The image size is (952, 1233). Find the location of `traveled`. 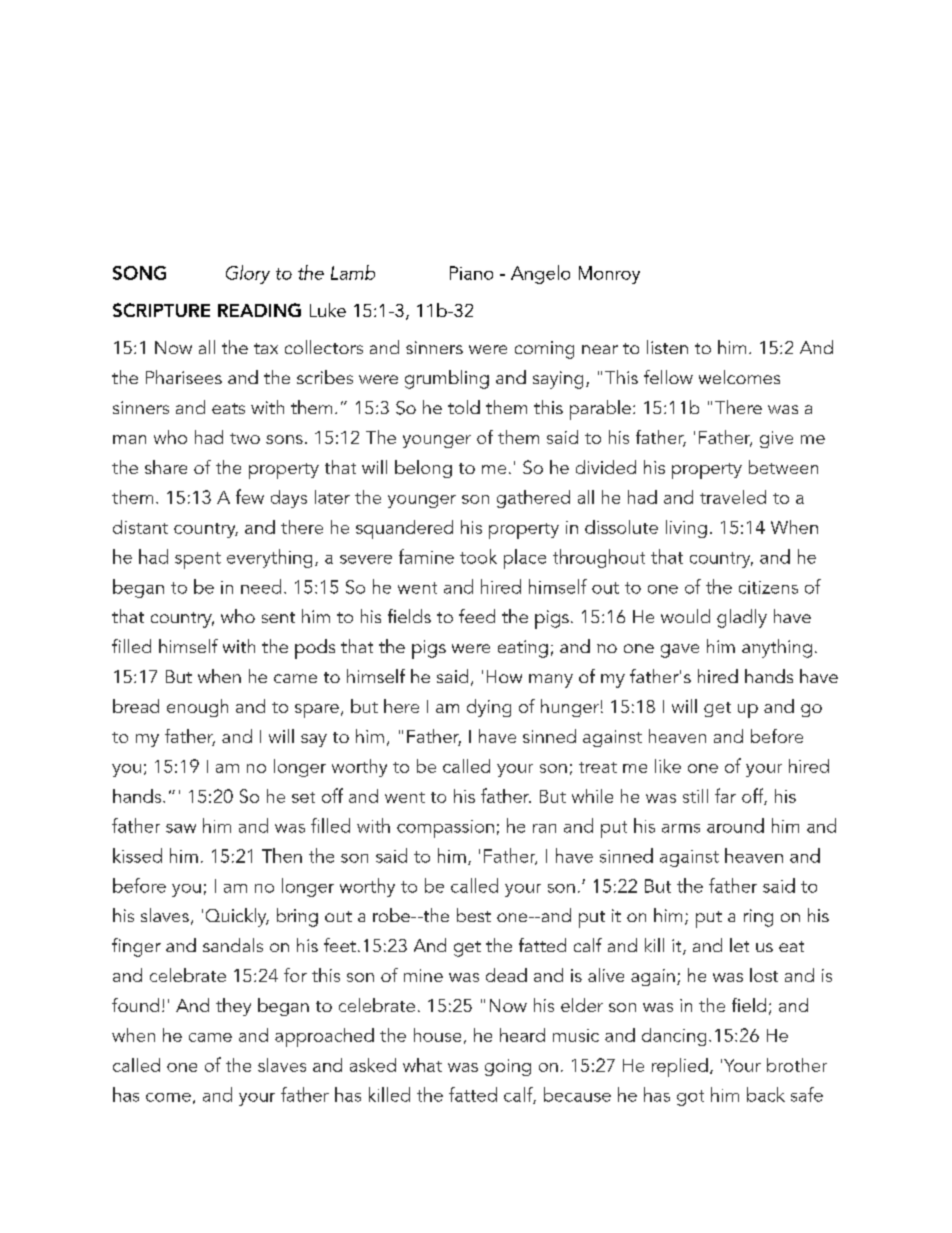

traveled is located at coordinates (733, 497).
